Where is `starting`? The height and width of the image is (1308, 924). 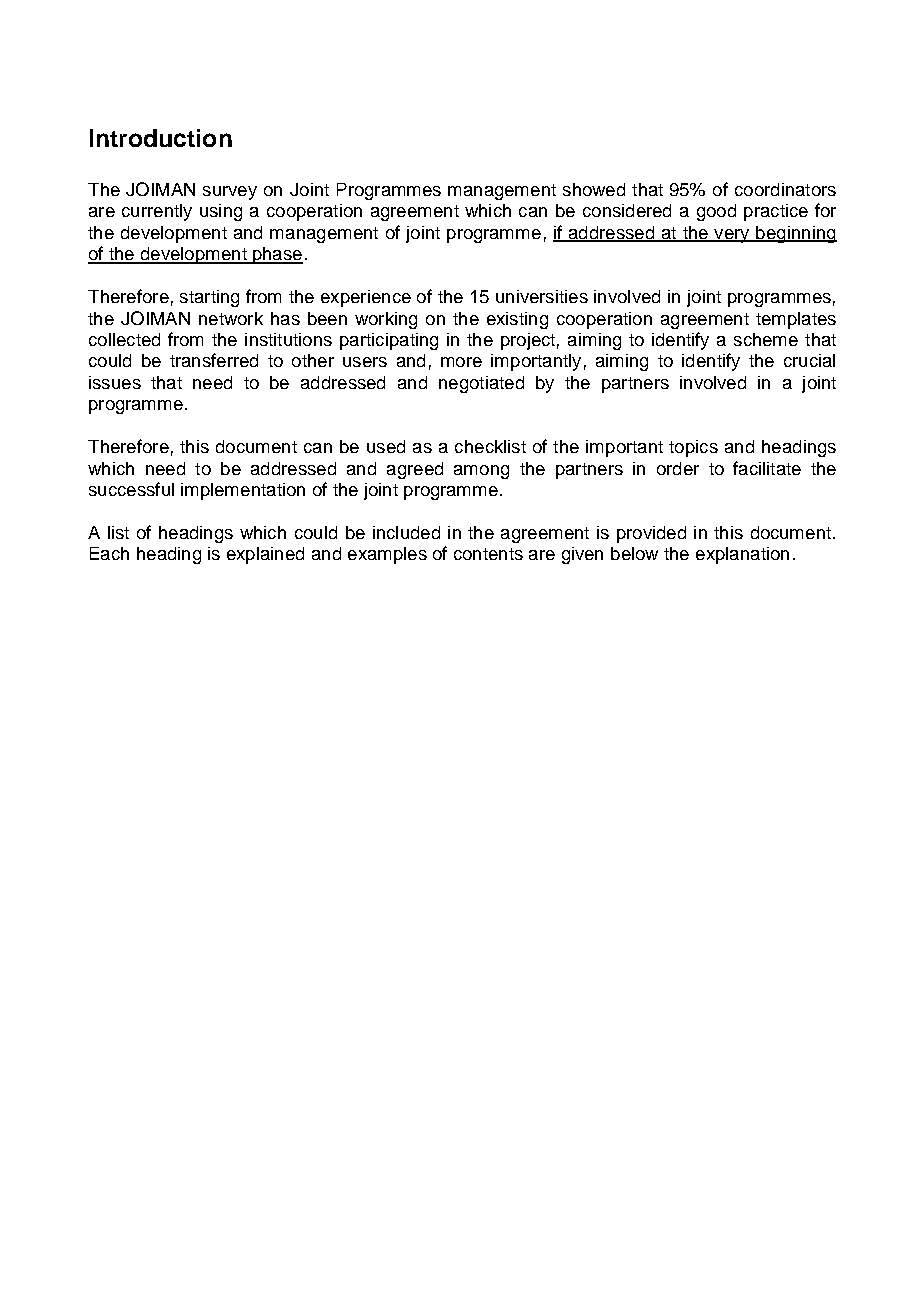 starting is located at coordinates (209, 298).
